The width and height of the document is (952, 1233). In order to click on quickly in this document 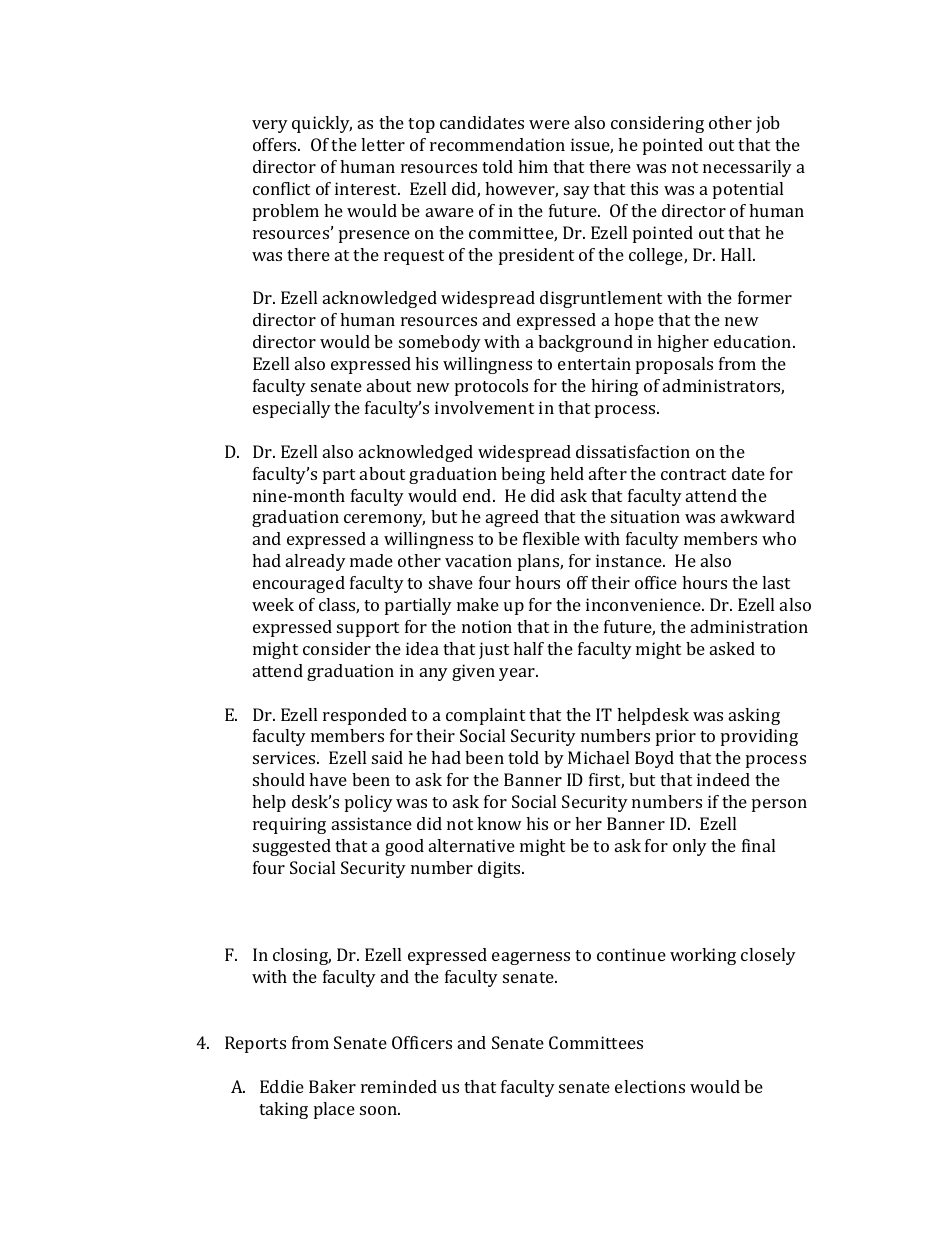, I will do `click(322, 124)`.
